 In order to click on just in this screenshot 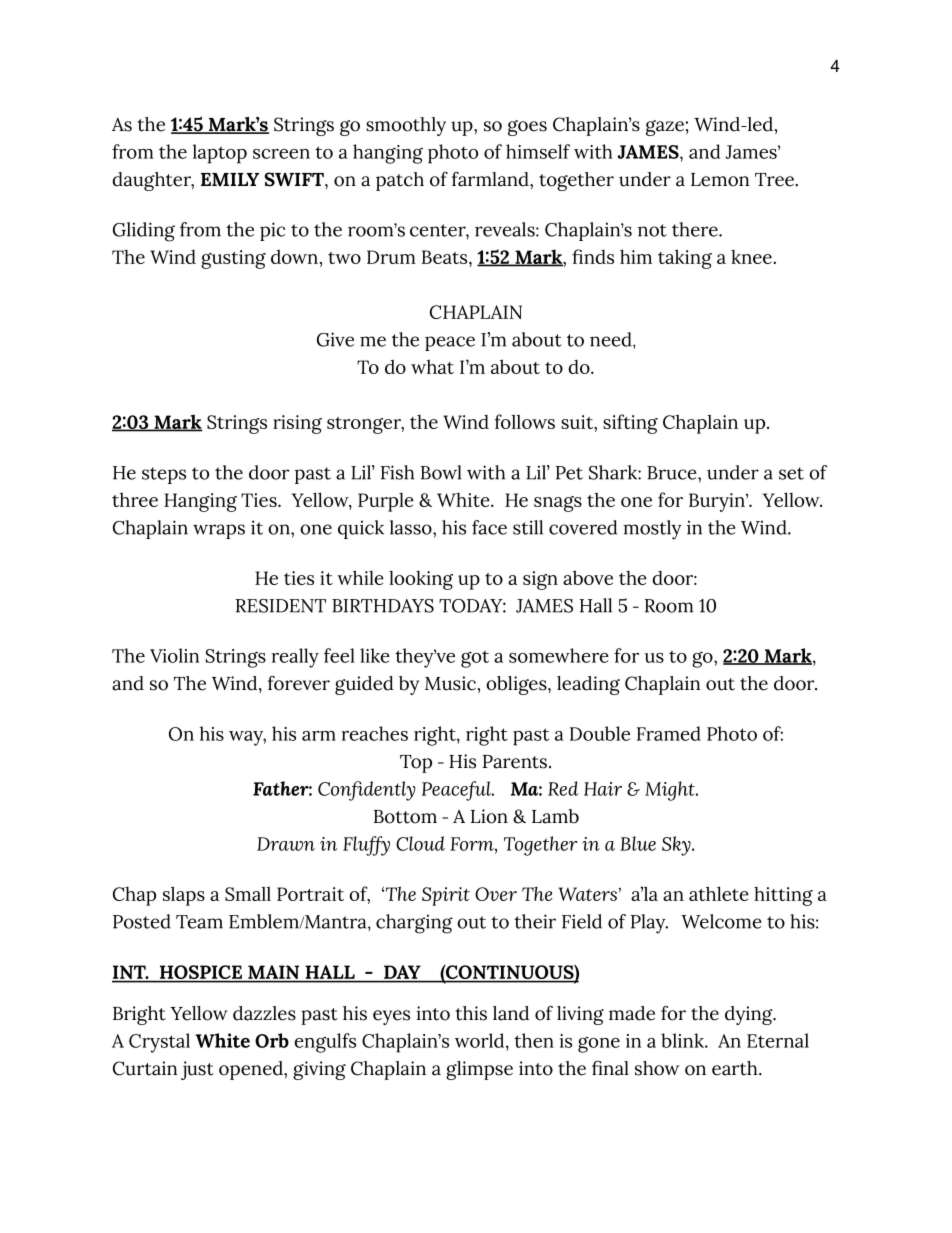, I will do `click(197, 1070)`.
